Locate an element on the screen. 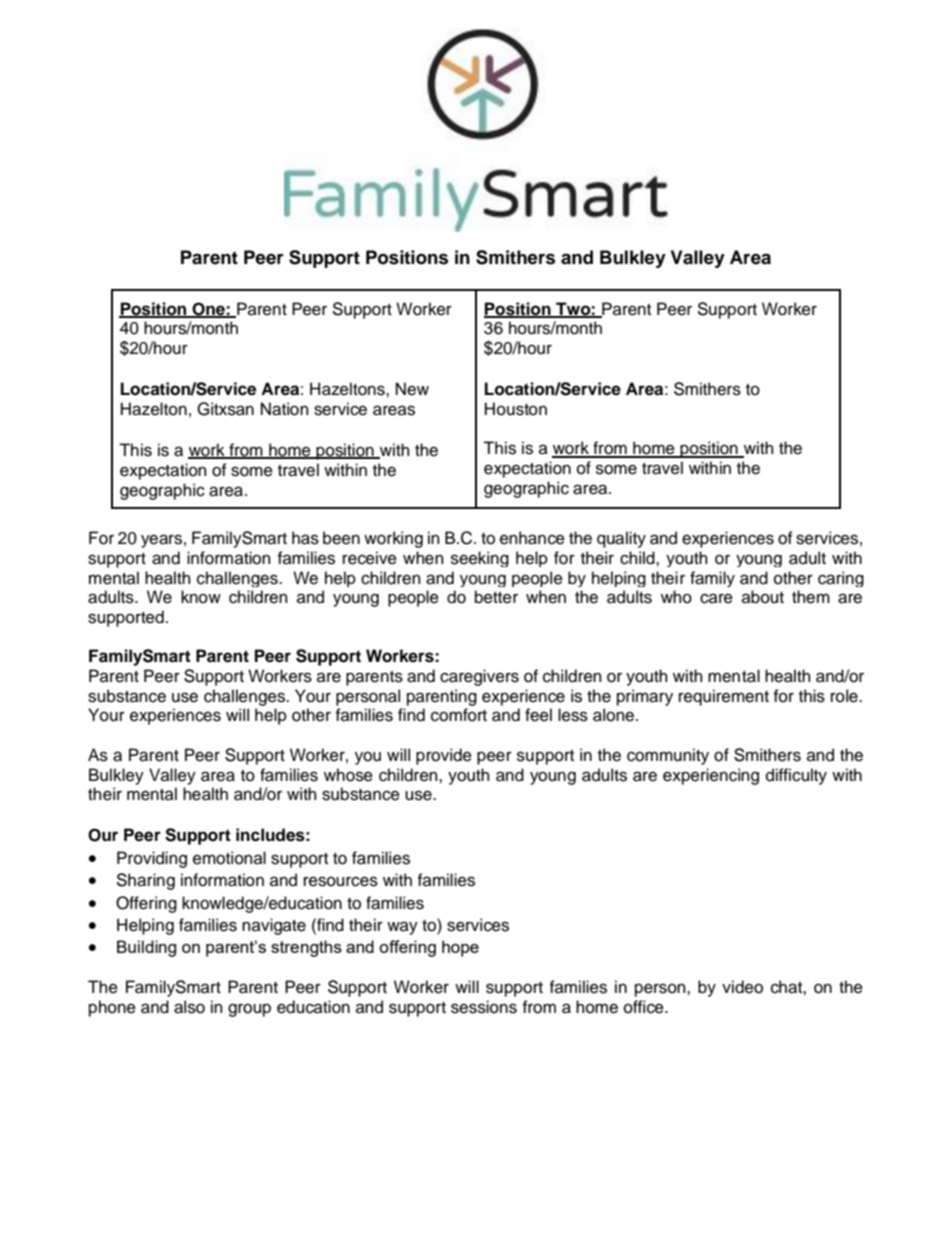 The width and height of the screenshot is (952, 1233). requirement is located at coordinates (724, 697).
